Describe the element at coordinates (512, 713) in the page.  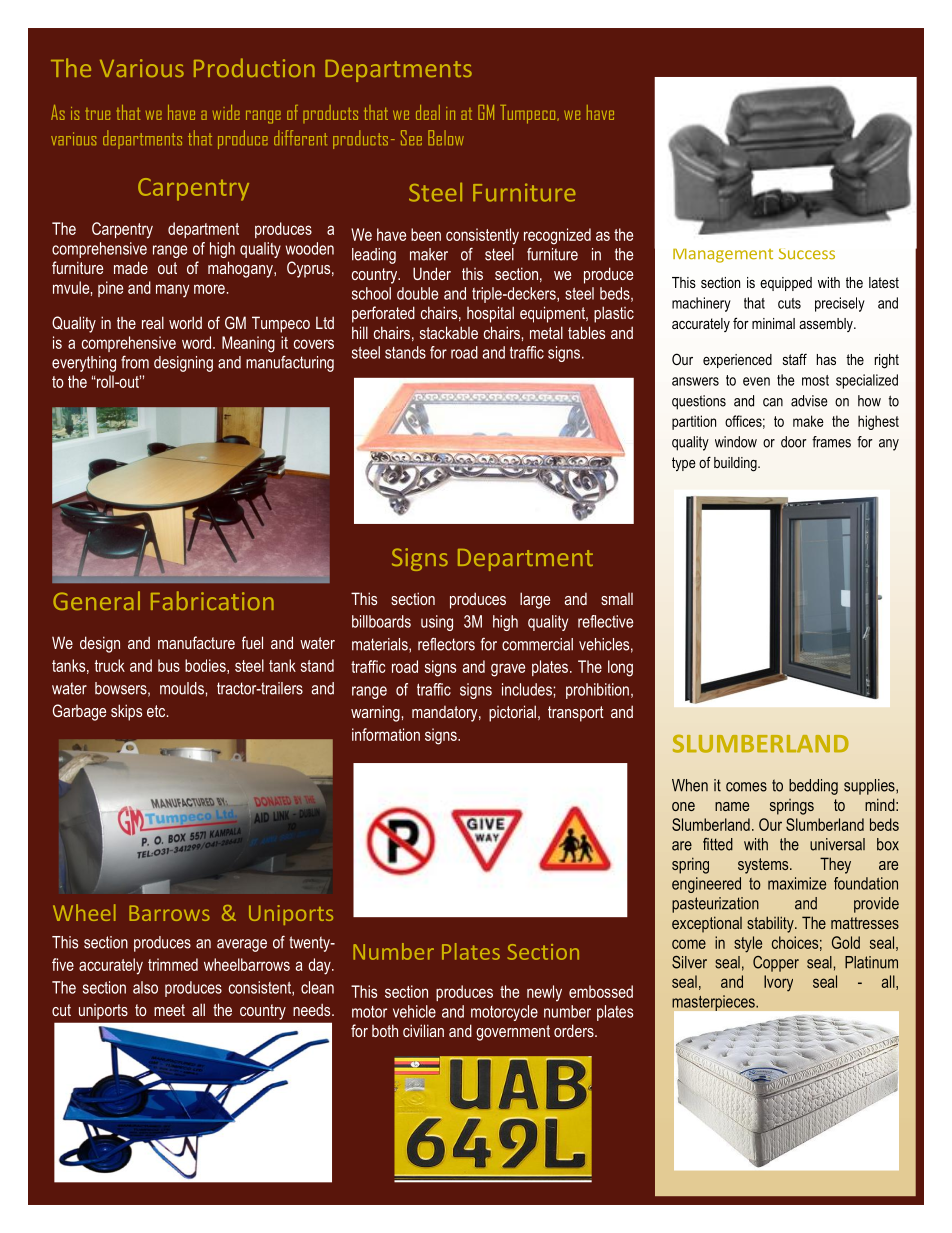
I see `pictorial` at that location.
